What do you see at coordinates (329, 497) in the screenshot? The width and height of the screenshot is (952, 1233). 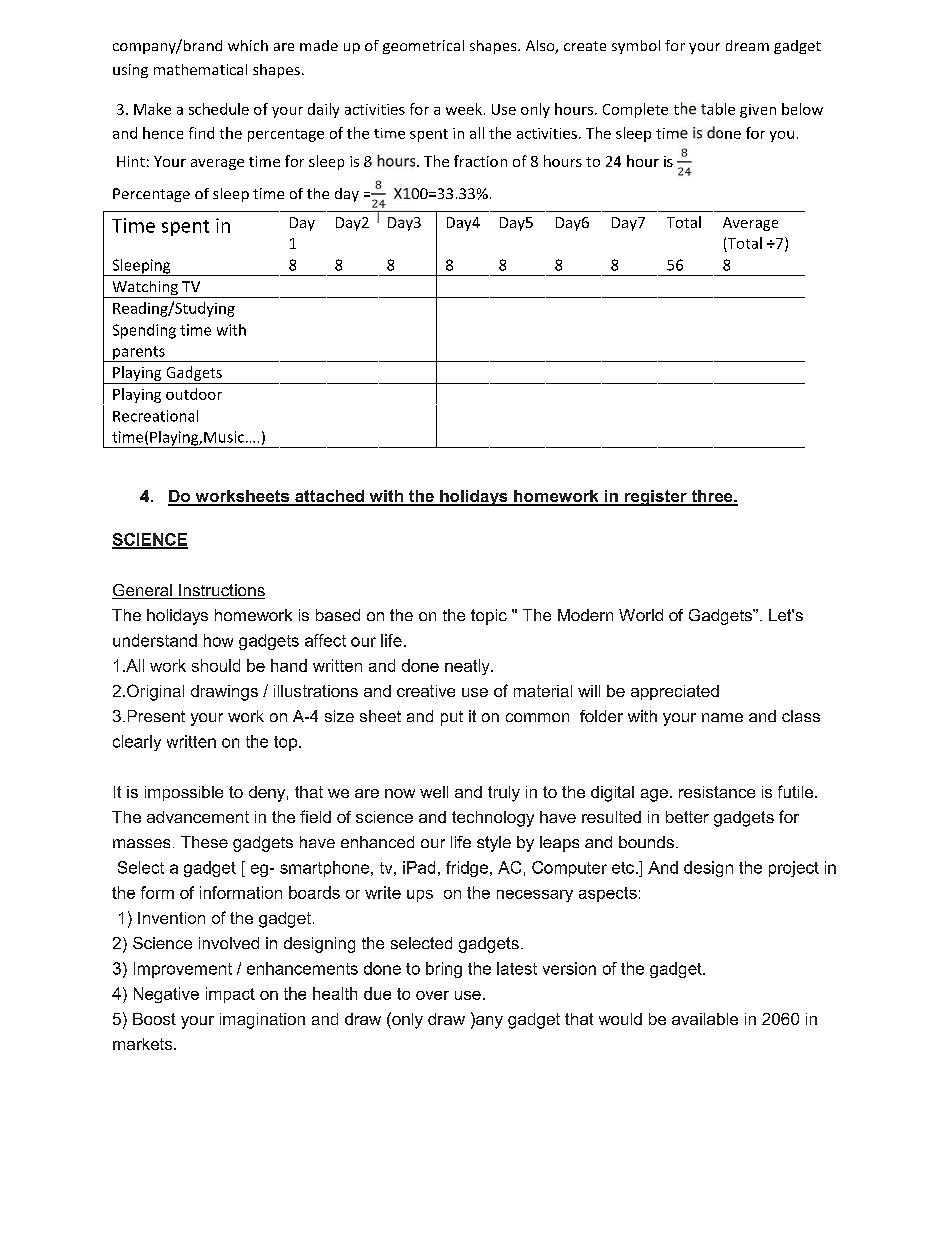 I see `attached` at bounding box center [329, 497].
